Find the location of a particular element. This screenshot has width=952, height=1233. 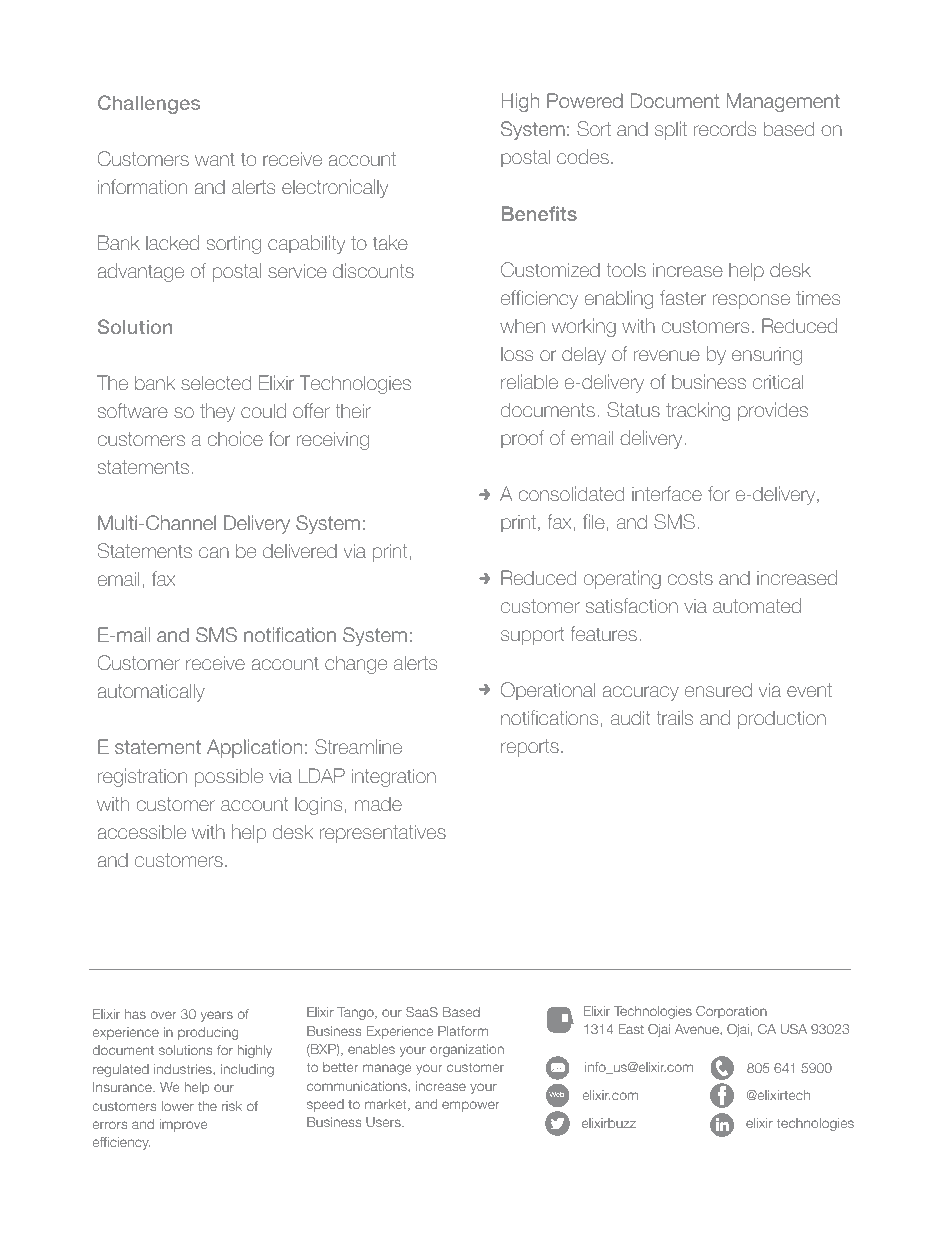

can is located at coordinates (214, 552).
